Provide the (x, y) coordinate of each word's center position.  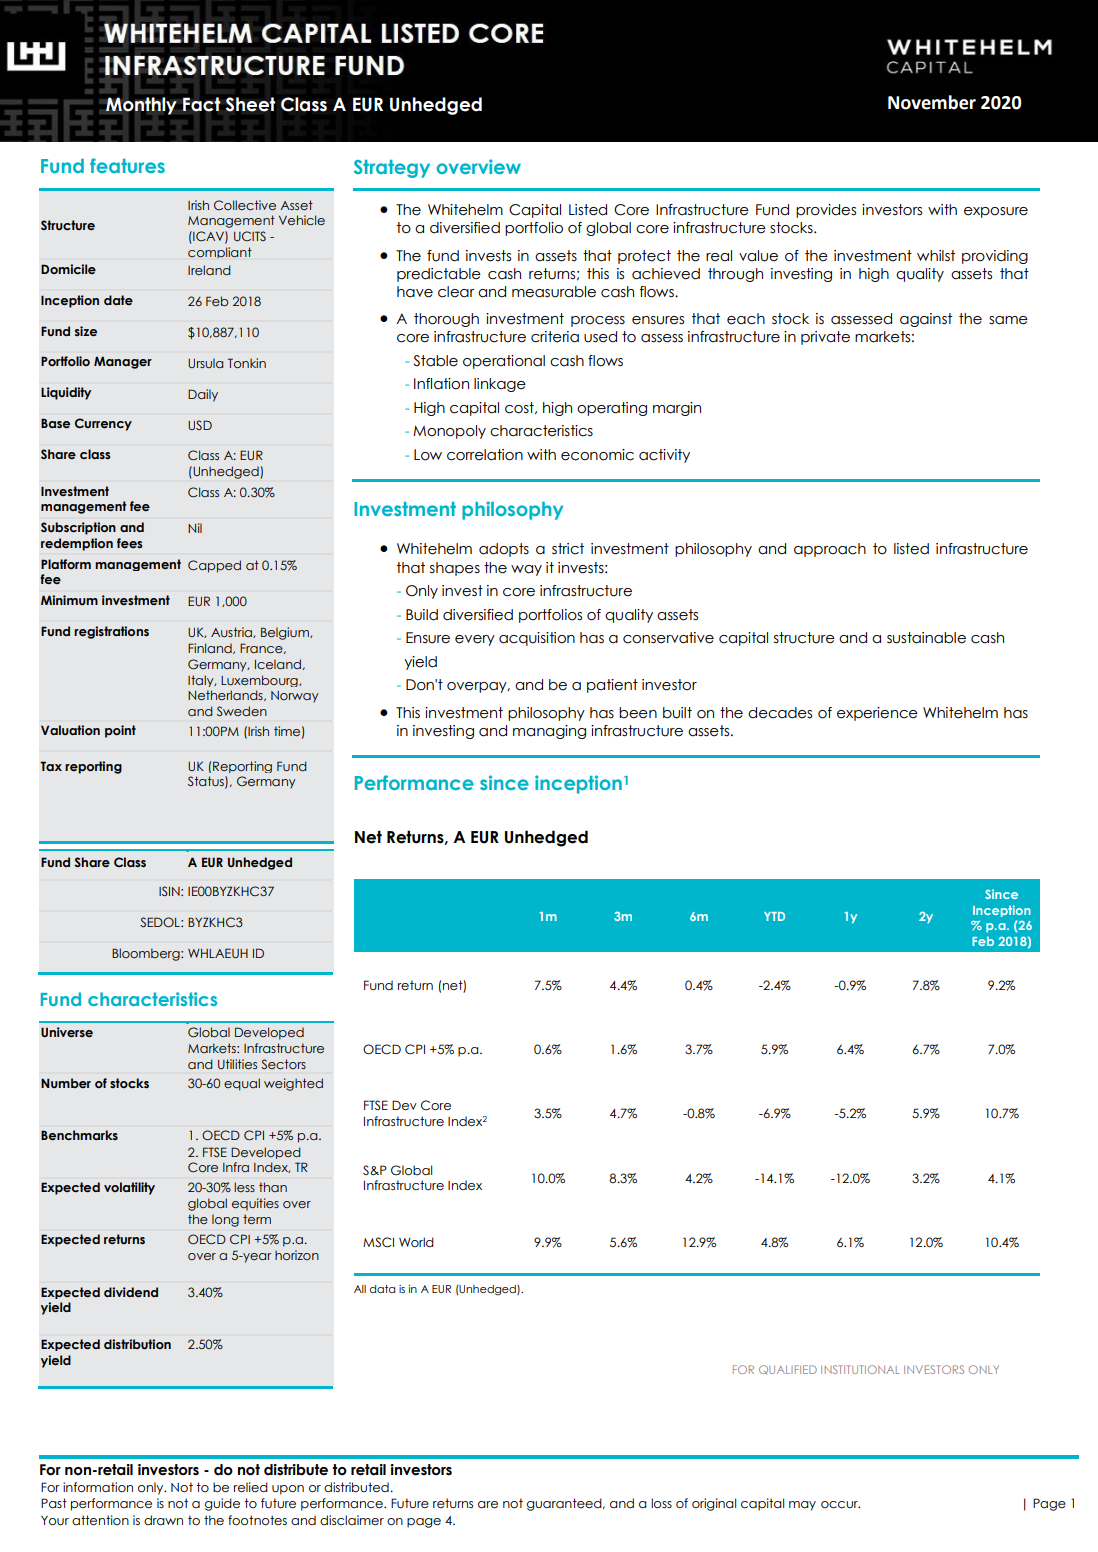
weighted (293, 1084)
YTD (774, 916)
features (127, 165)
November (932, 102)
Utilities (237, 1064)
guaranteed (565, 1504)
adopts (504, 550)
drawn (163, 1520)
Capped (214, 566)
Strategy (392, 169)
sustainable (926, 638)
